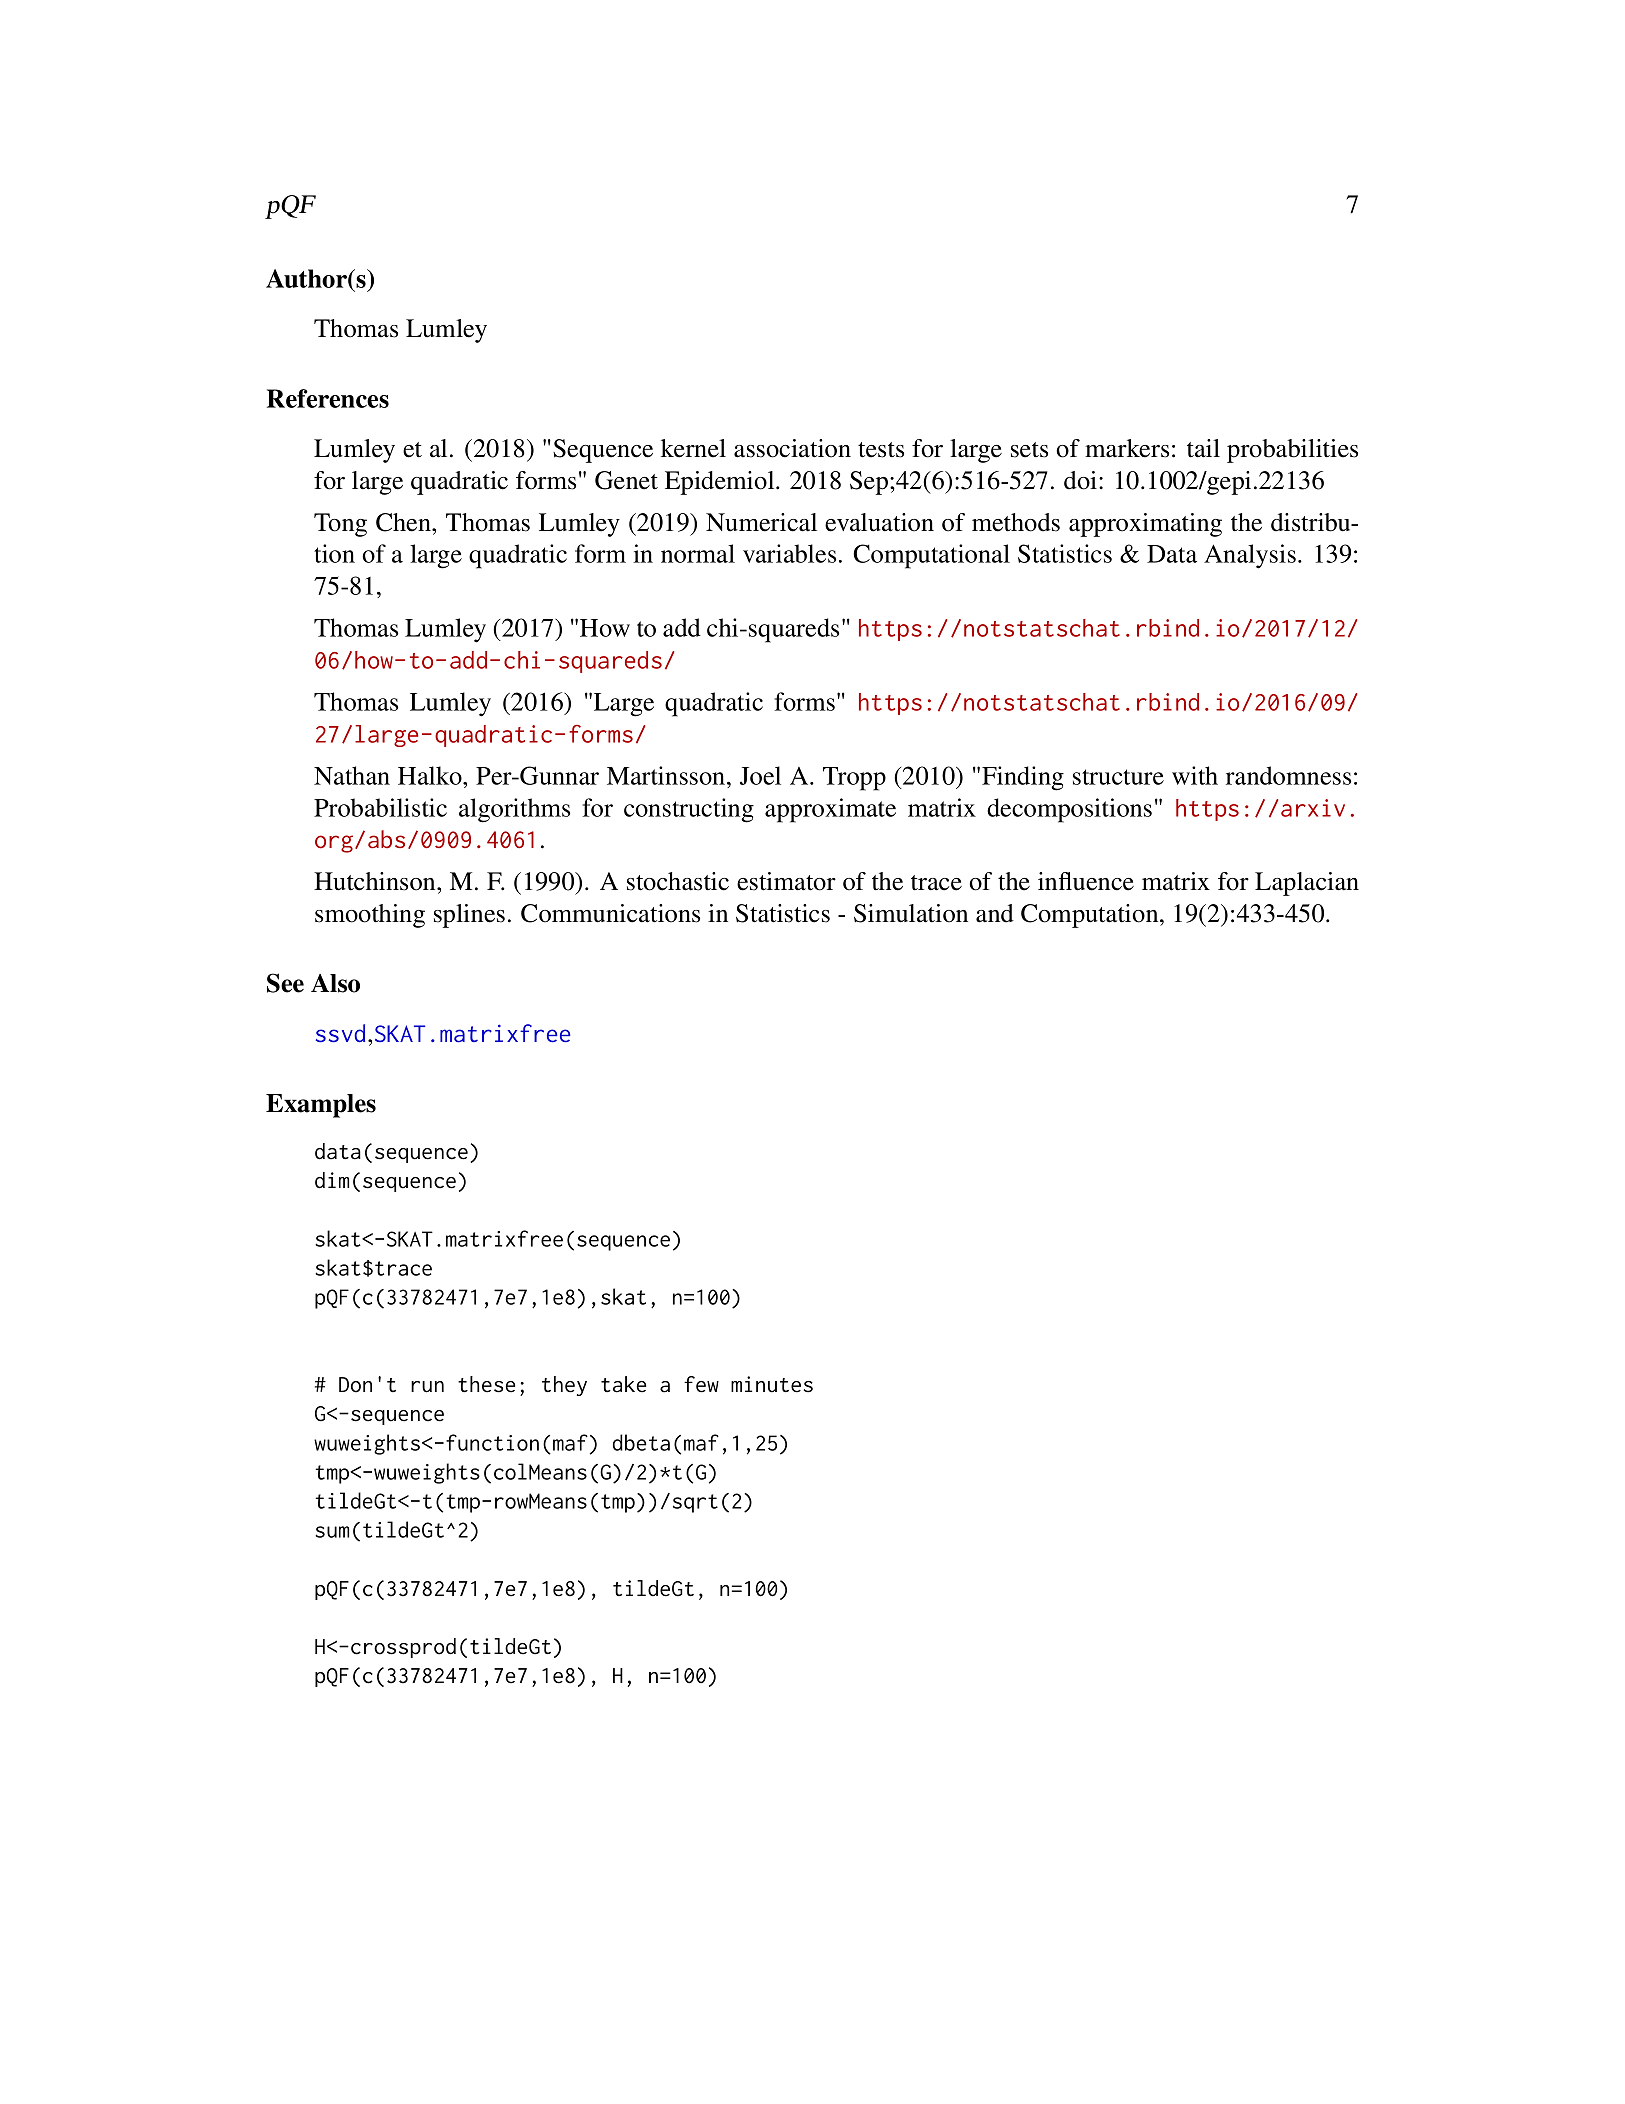 The image size is (1625, 2104). I want to click on tail, so click(1203, 448).
